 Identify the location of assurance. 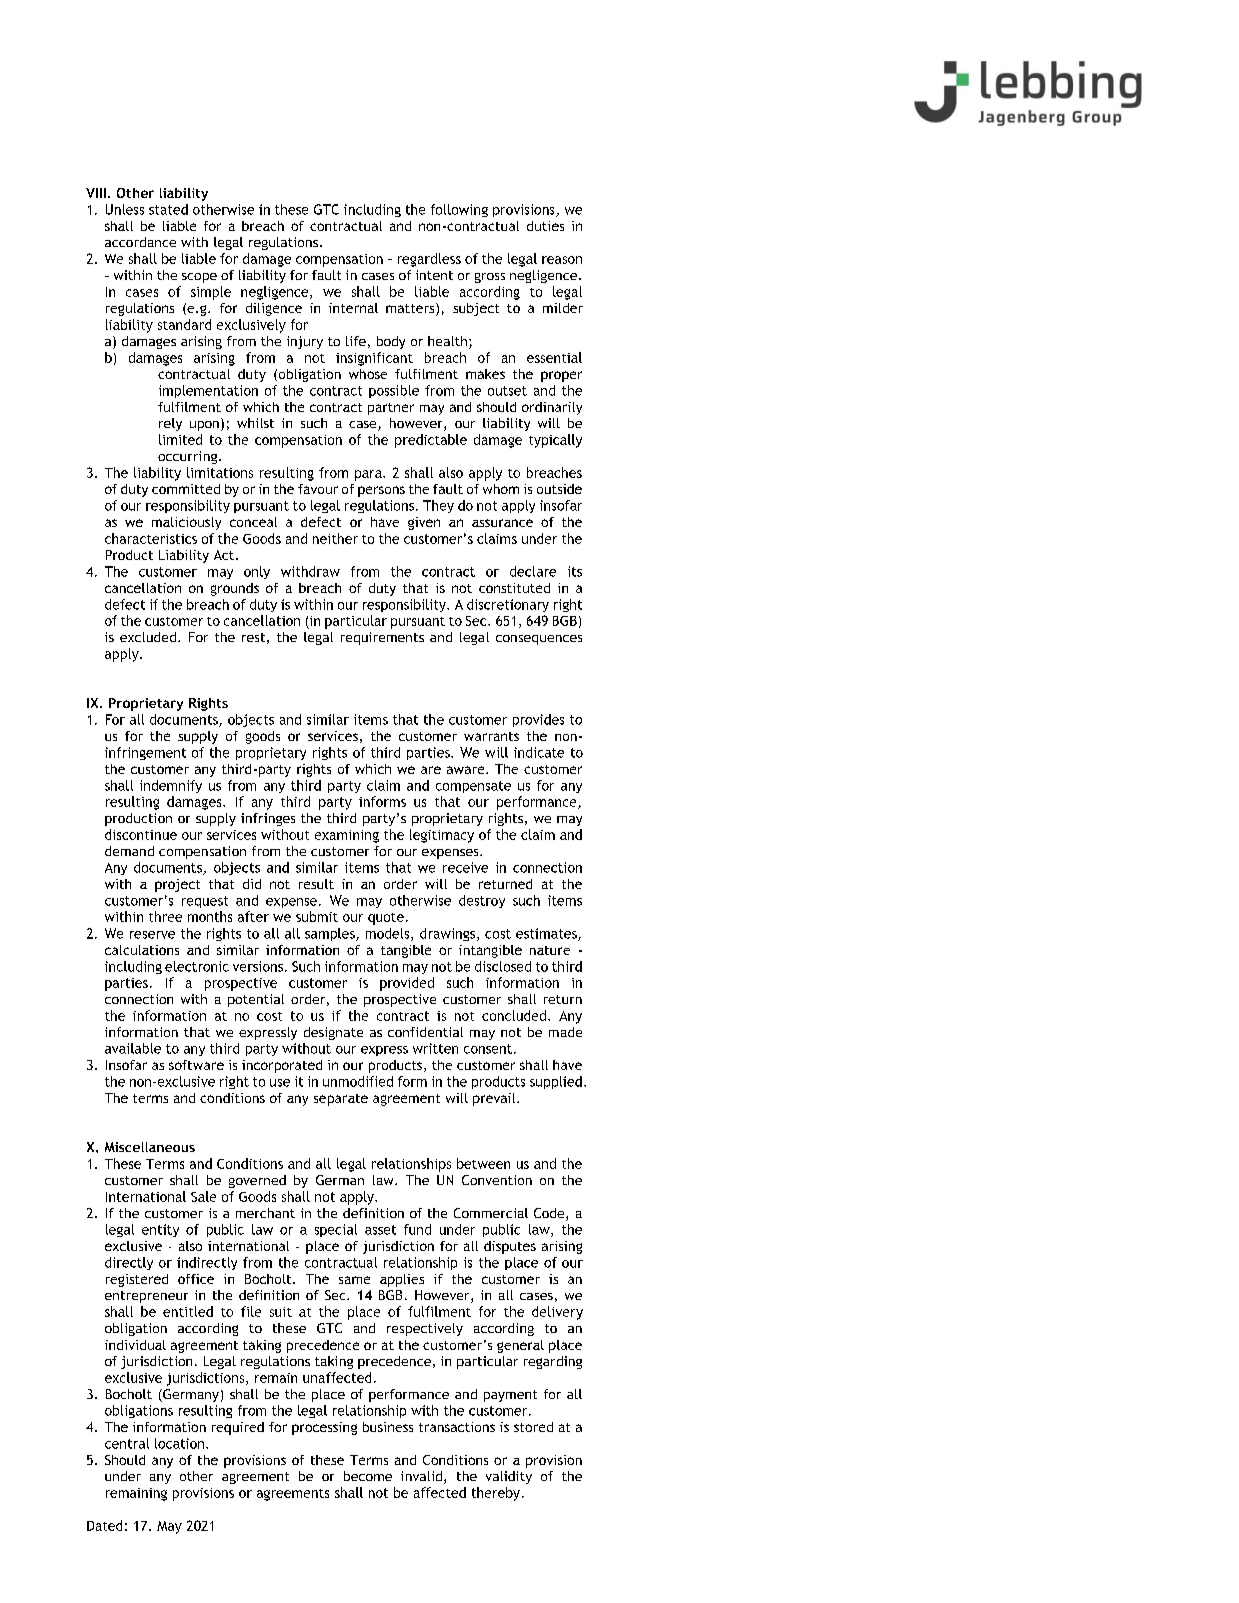
(502, 523).
